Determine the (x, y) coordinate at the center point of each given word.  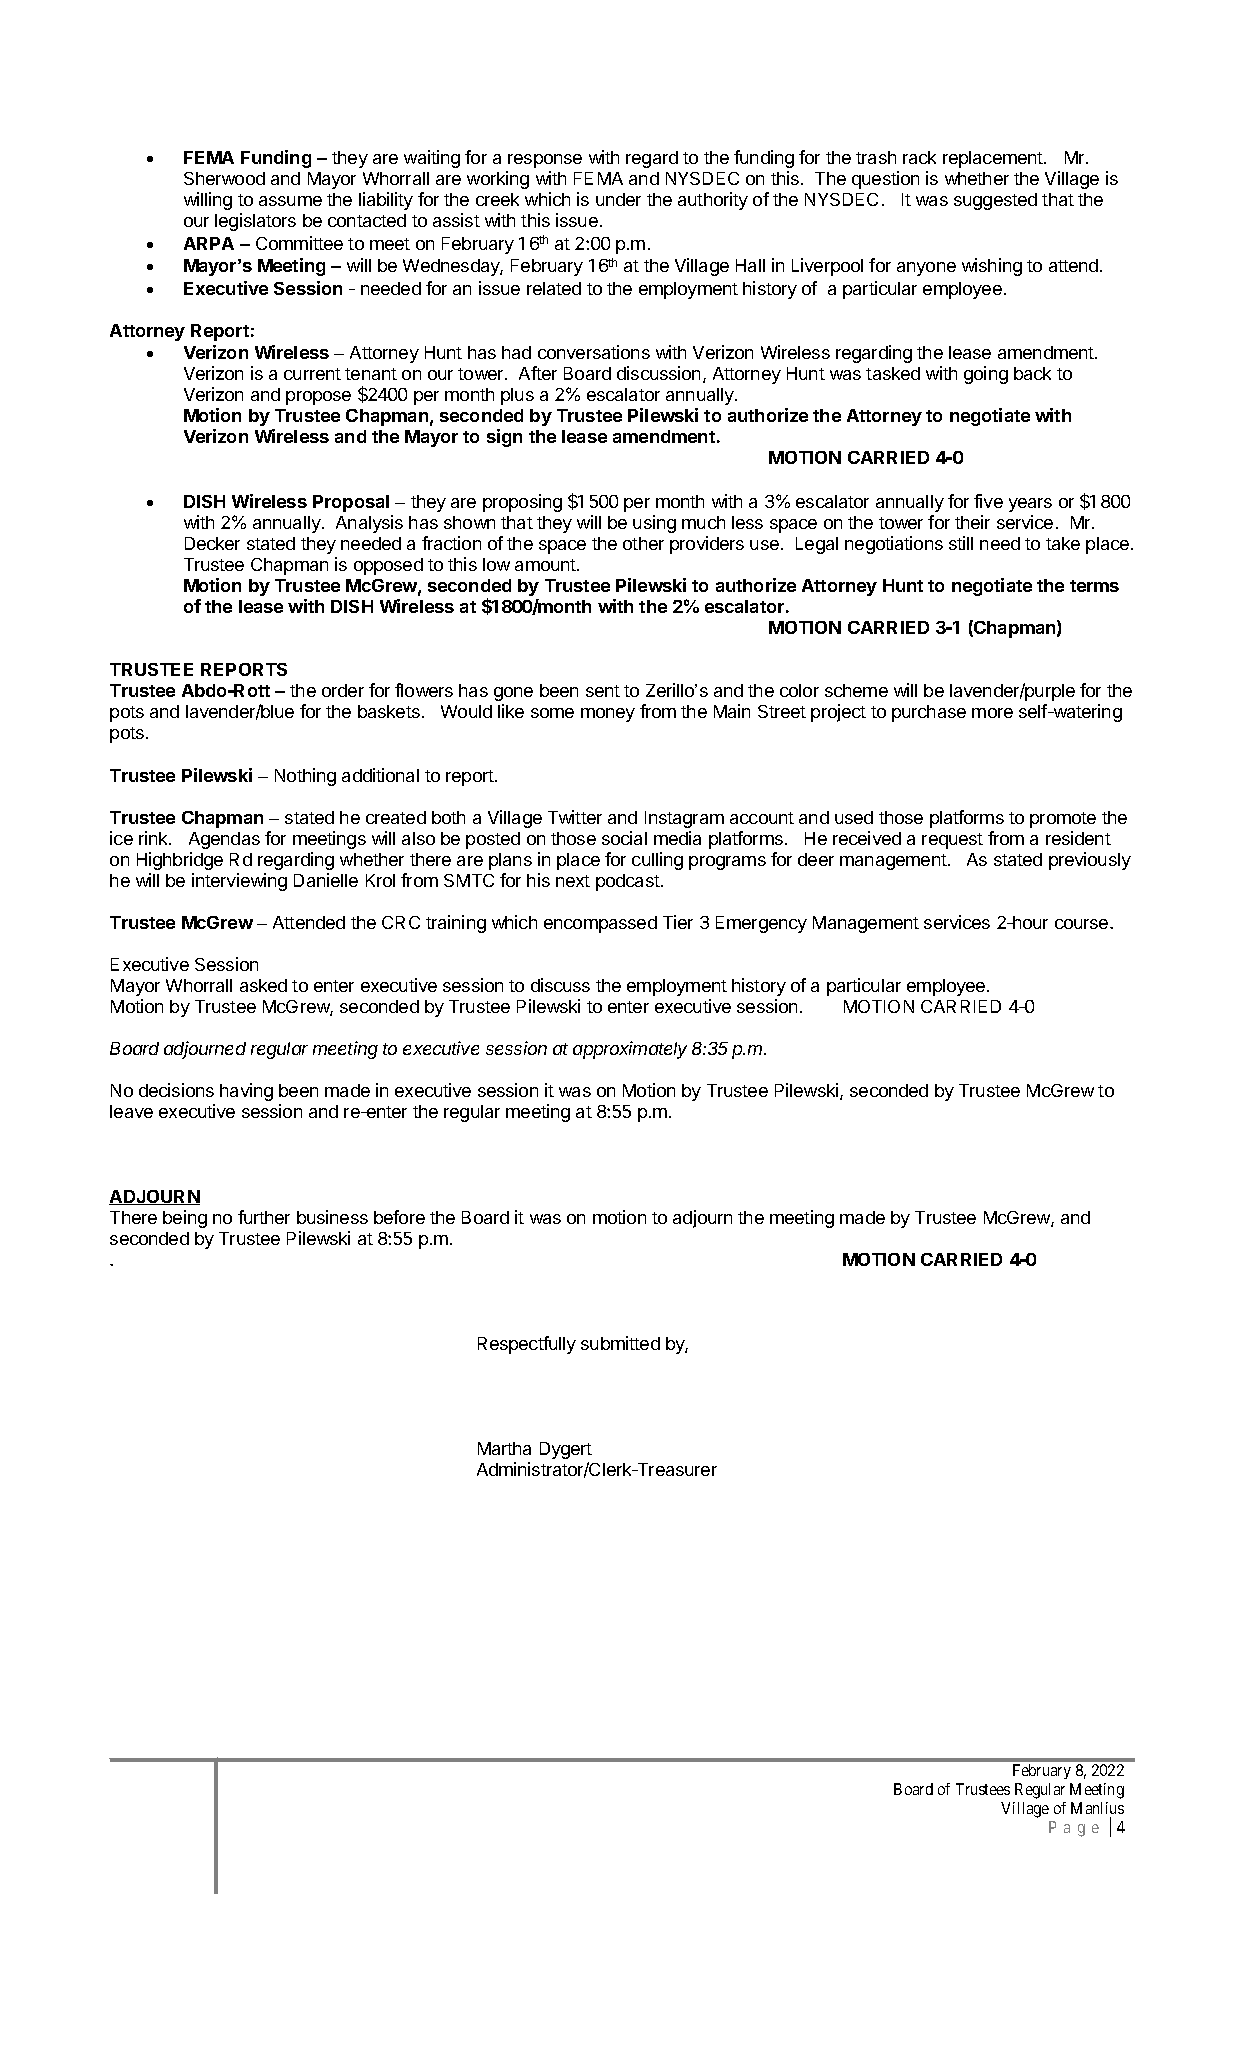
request (952, 841)
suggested (995, 201)
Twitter (575, 817)
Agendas (224, 840)
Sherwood (224, 178)
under (618, 199)
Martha (504, 1448)
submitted (620, 1343)
